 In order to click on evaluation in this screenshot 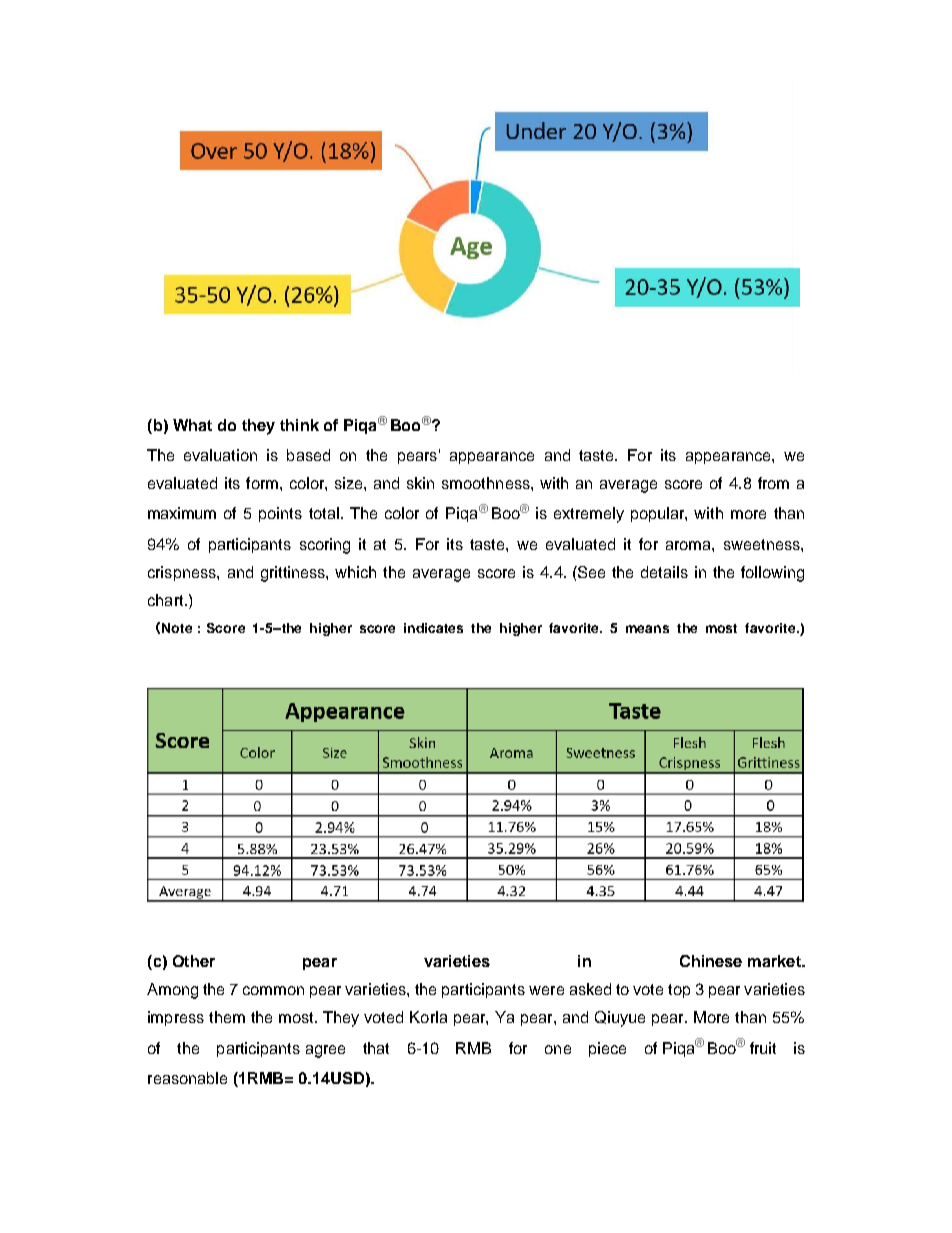, I will do `click(220, 455)`.
